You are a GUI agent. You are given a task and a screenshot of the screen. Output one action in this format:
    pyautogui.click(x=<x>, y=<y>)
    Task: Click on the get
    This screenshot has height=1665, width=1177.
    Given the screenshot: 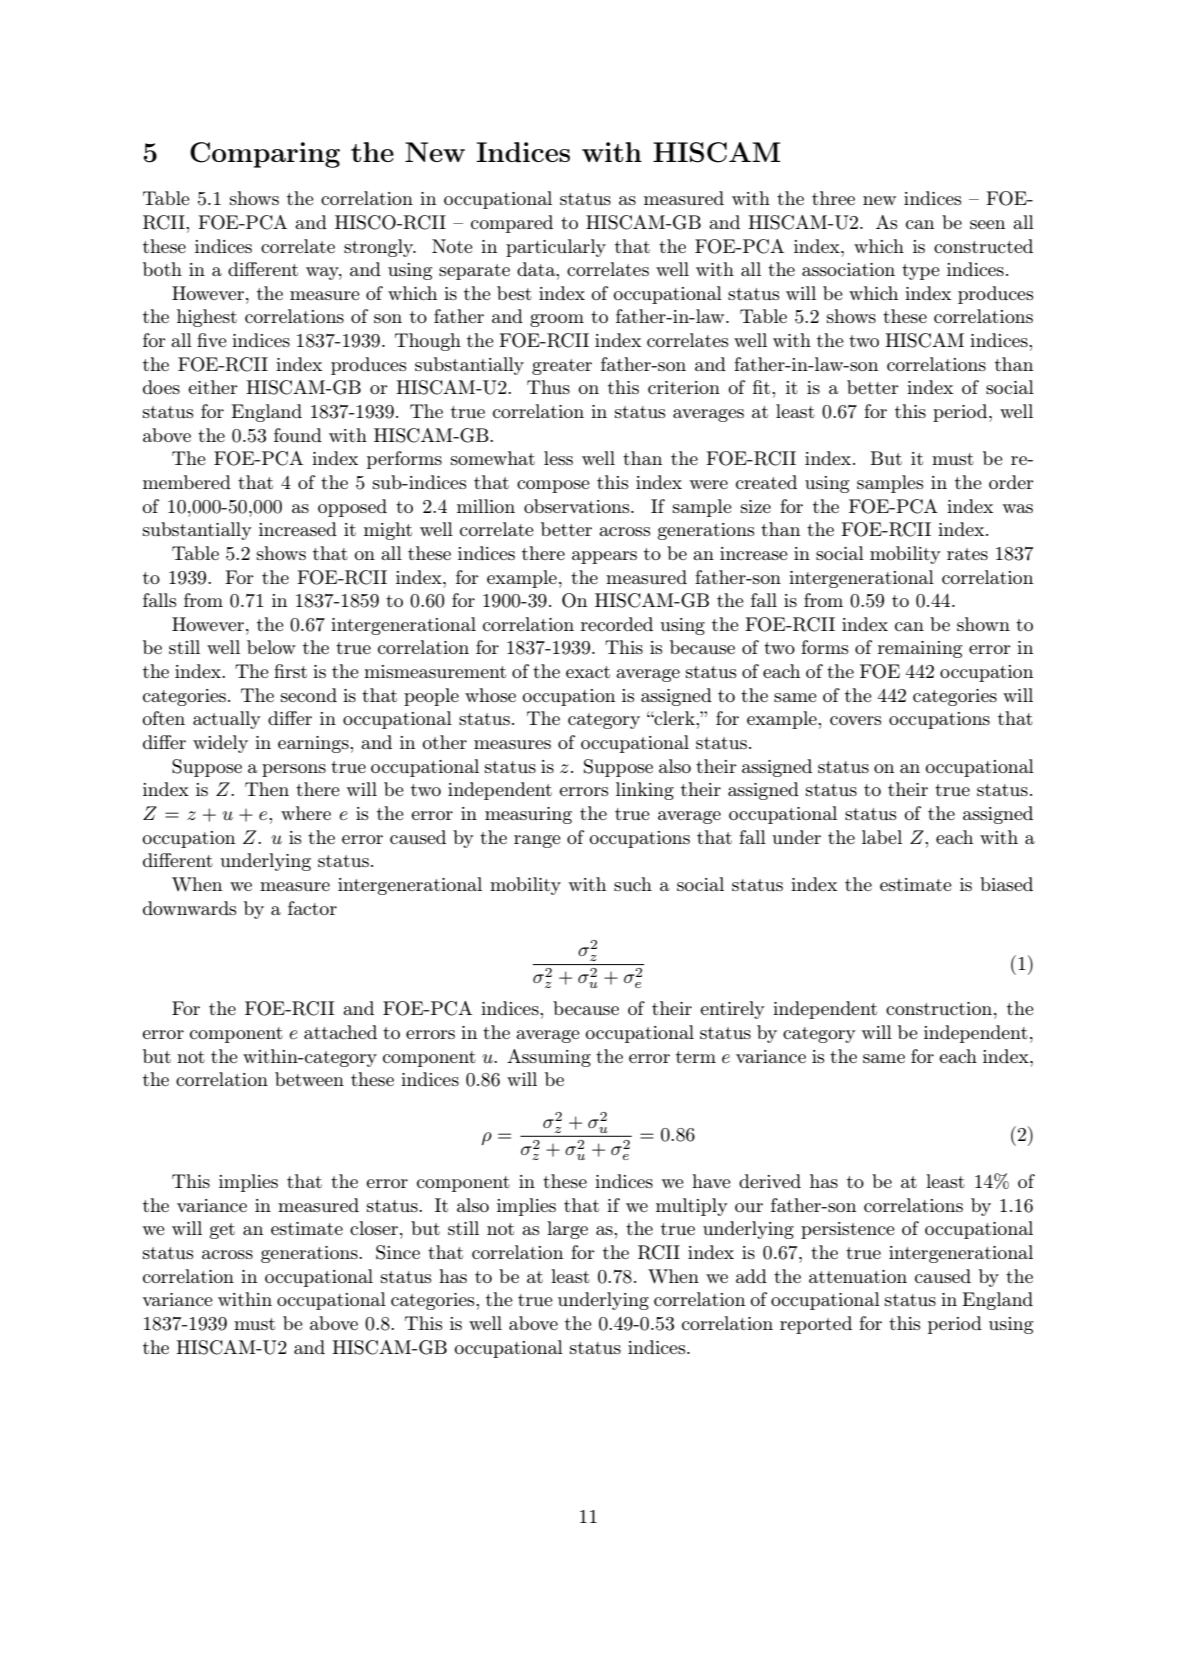 What is the action you would take?
    pyautogui.click(x=222, y=1231)
